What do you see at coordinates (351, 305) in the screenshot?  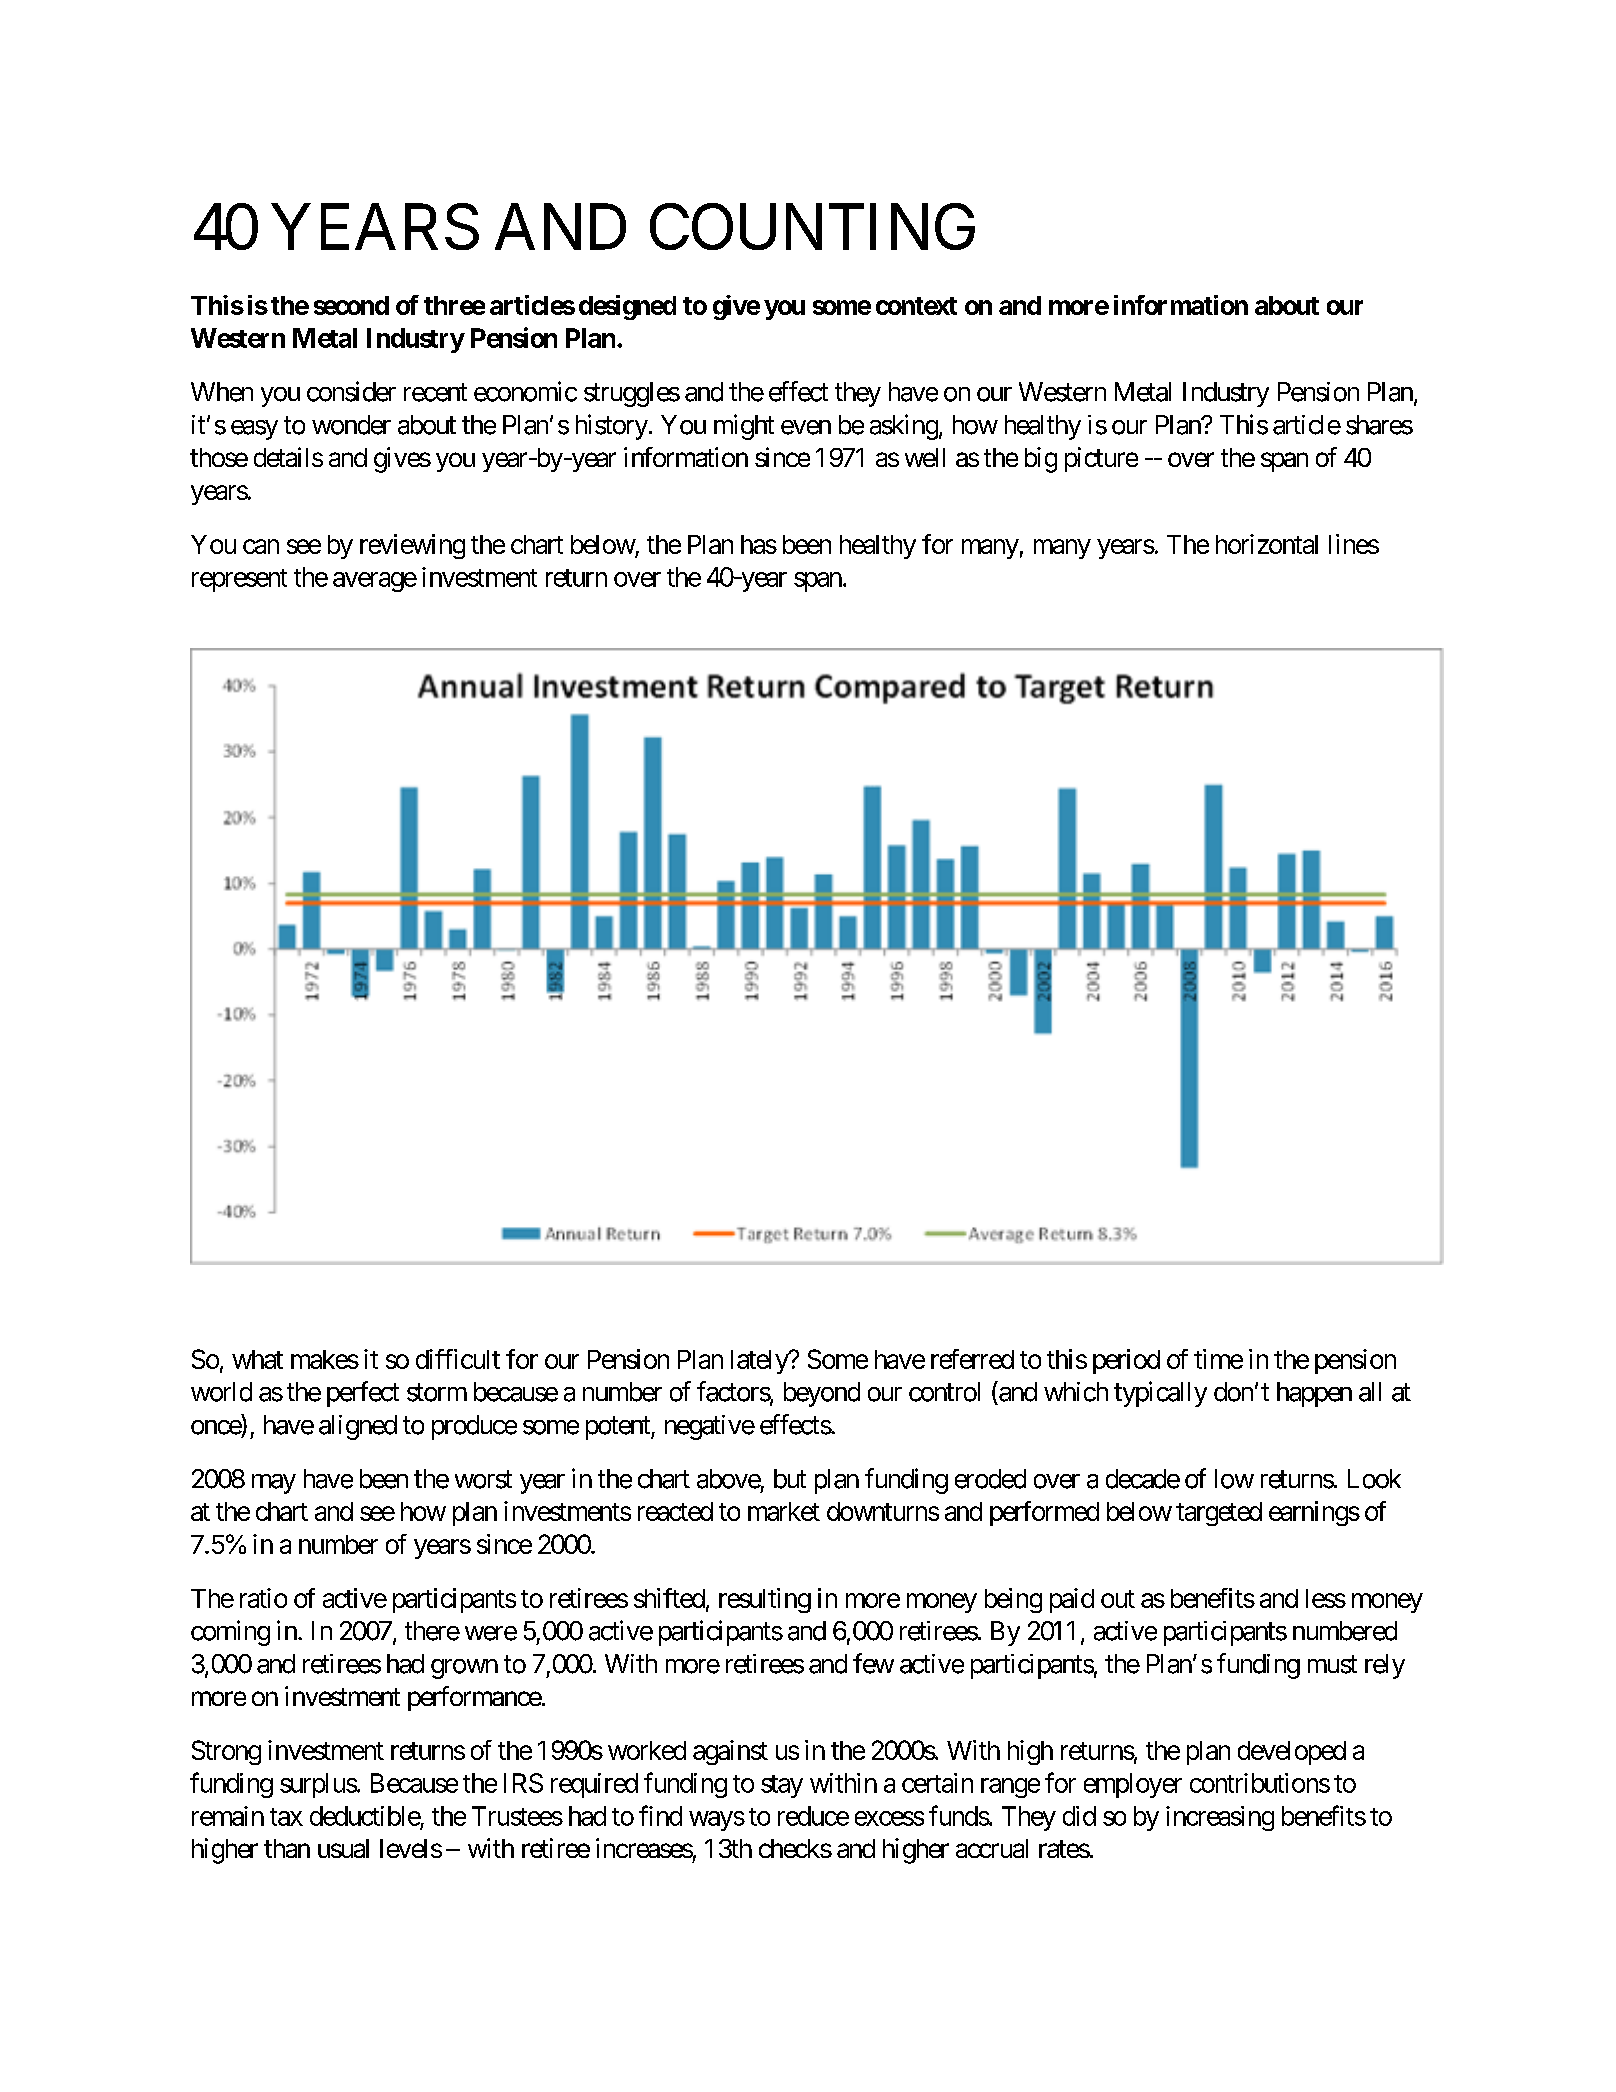 I see `second` at bounding box center [351, 305].
